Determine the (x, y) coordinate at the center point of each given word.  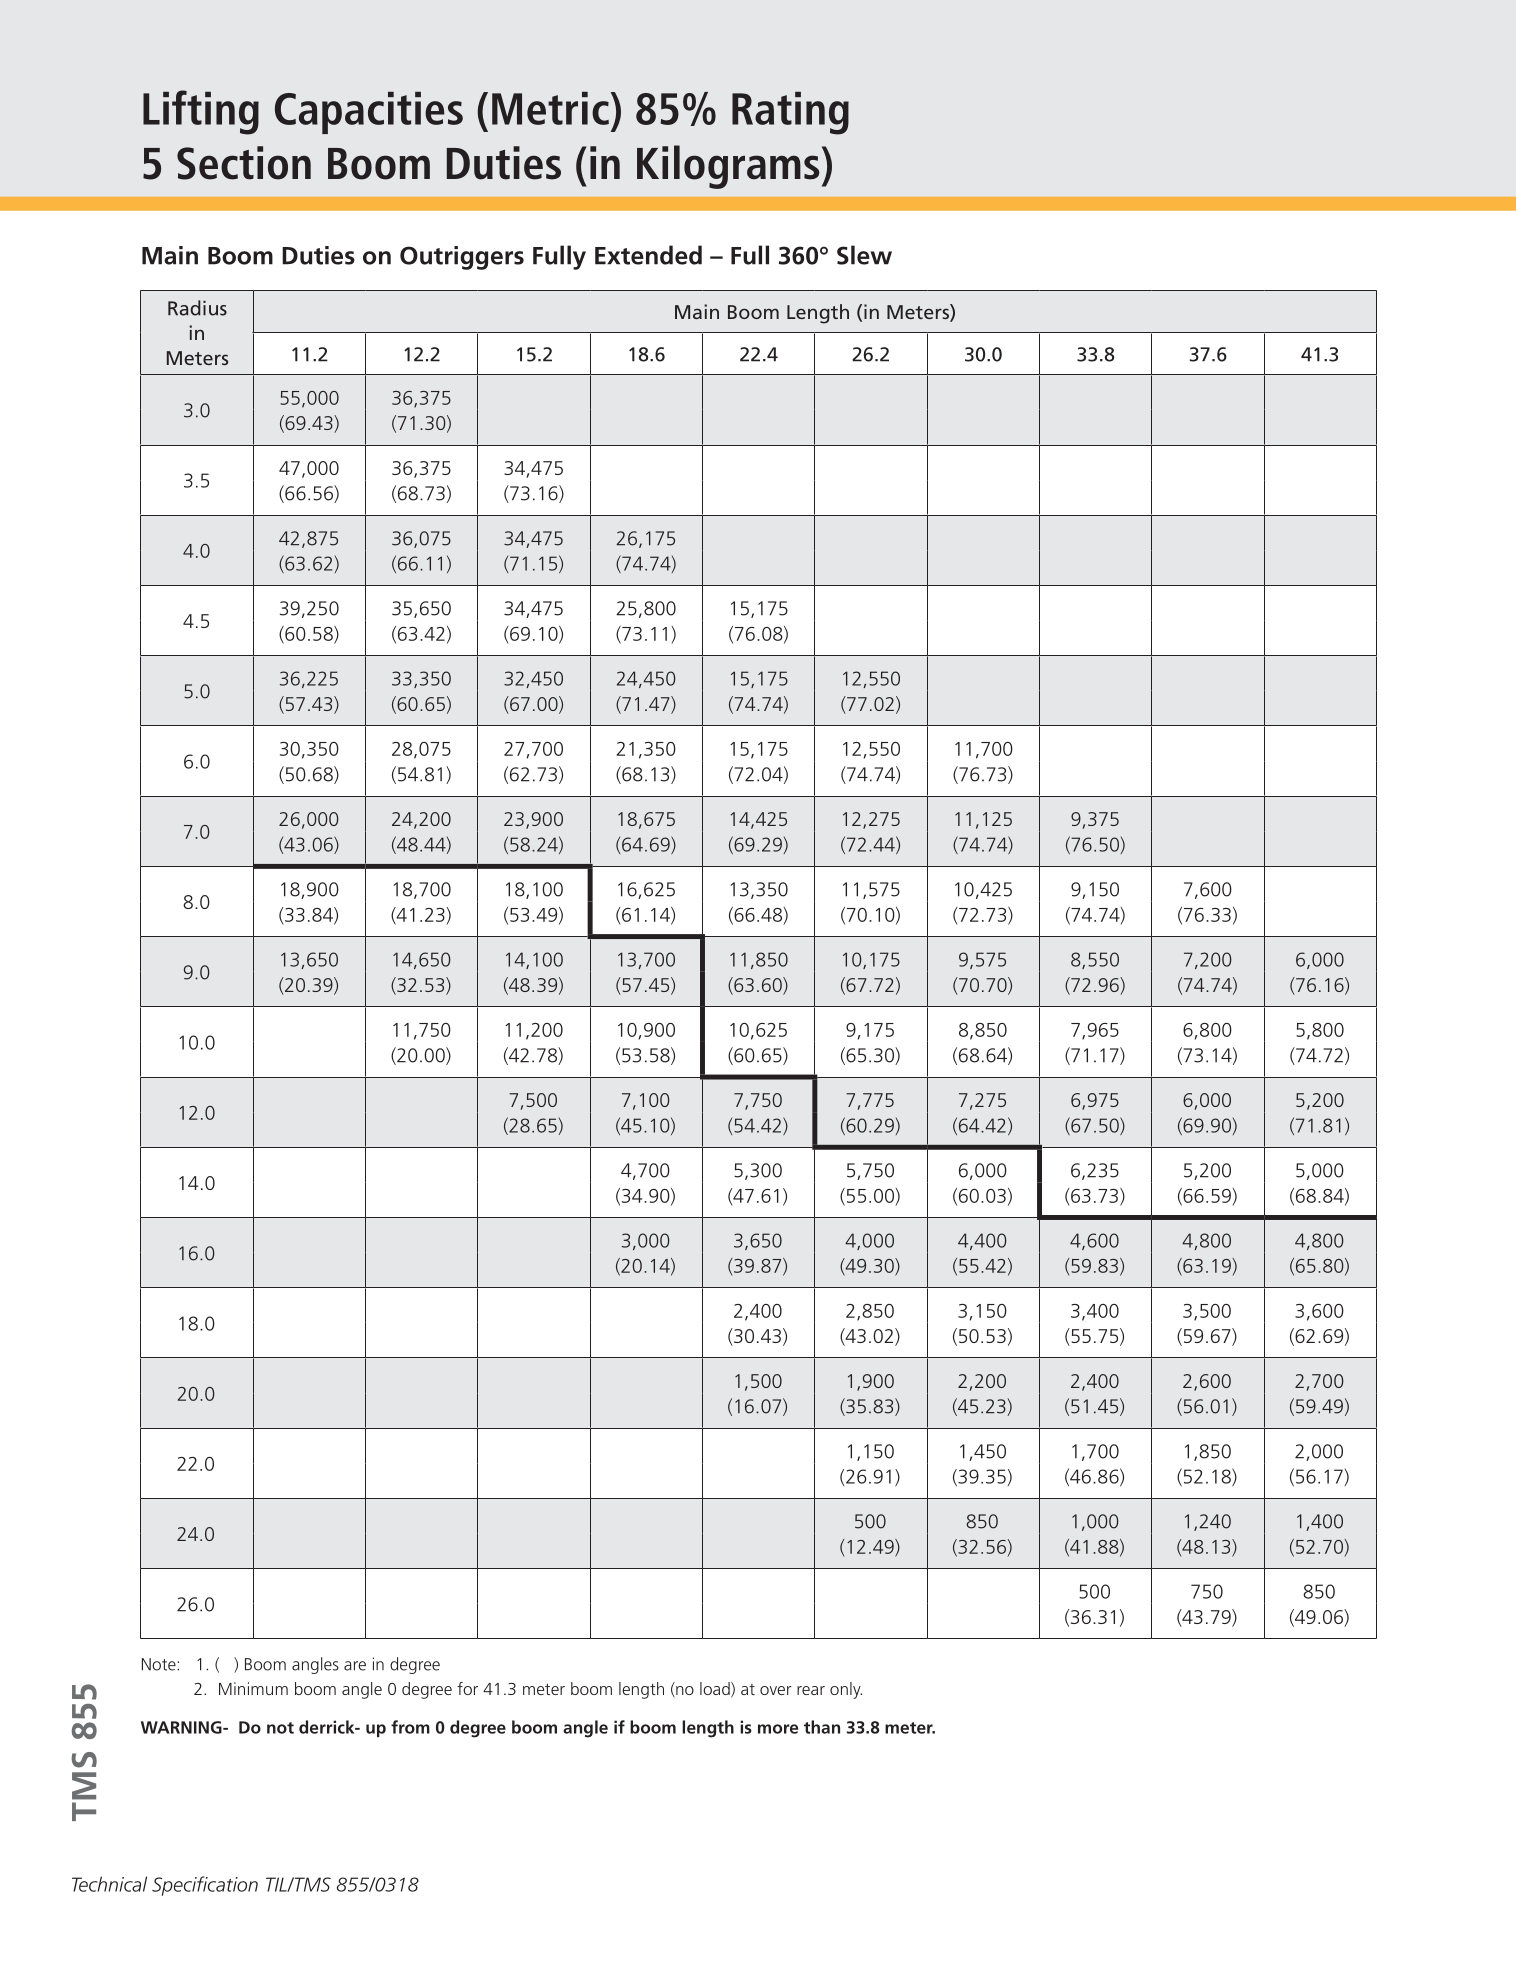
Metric (550, 108)
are (355, 1666)
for (467, 1688)
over (775, 1690)
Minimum (253, 1688)
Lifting (201, 112)
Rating (790, 113)
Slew (864, 255)
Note (160, 1664)
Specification (205, 1886)
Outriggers (462, 258)
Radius (197, 308)
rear (811, 1690)
